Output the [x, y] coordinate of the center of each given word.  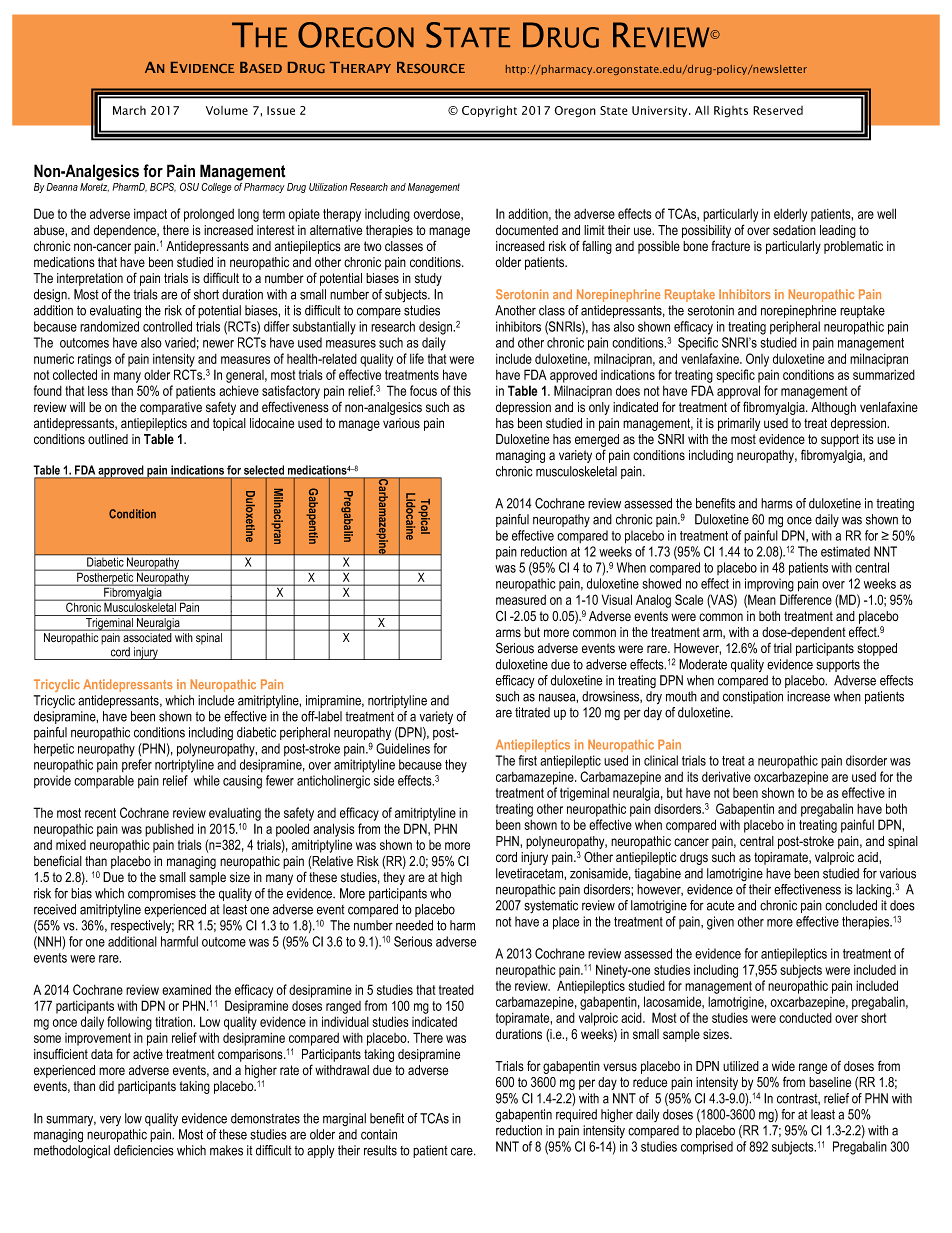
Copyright [489, 111]
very [110, 1120]
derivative [726, 776]
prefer [137, 765]
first [528, 760]
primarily [739, 424]
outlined [108, 439]
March [129, 110]
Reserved [778, 110]
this [462, 390]
